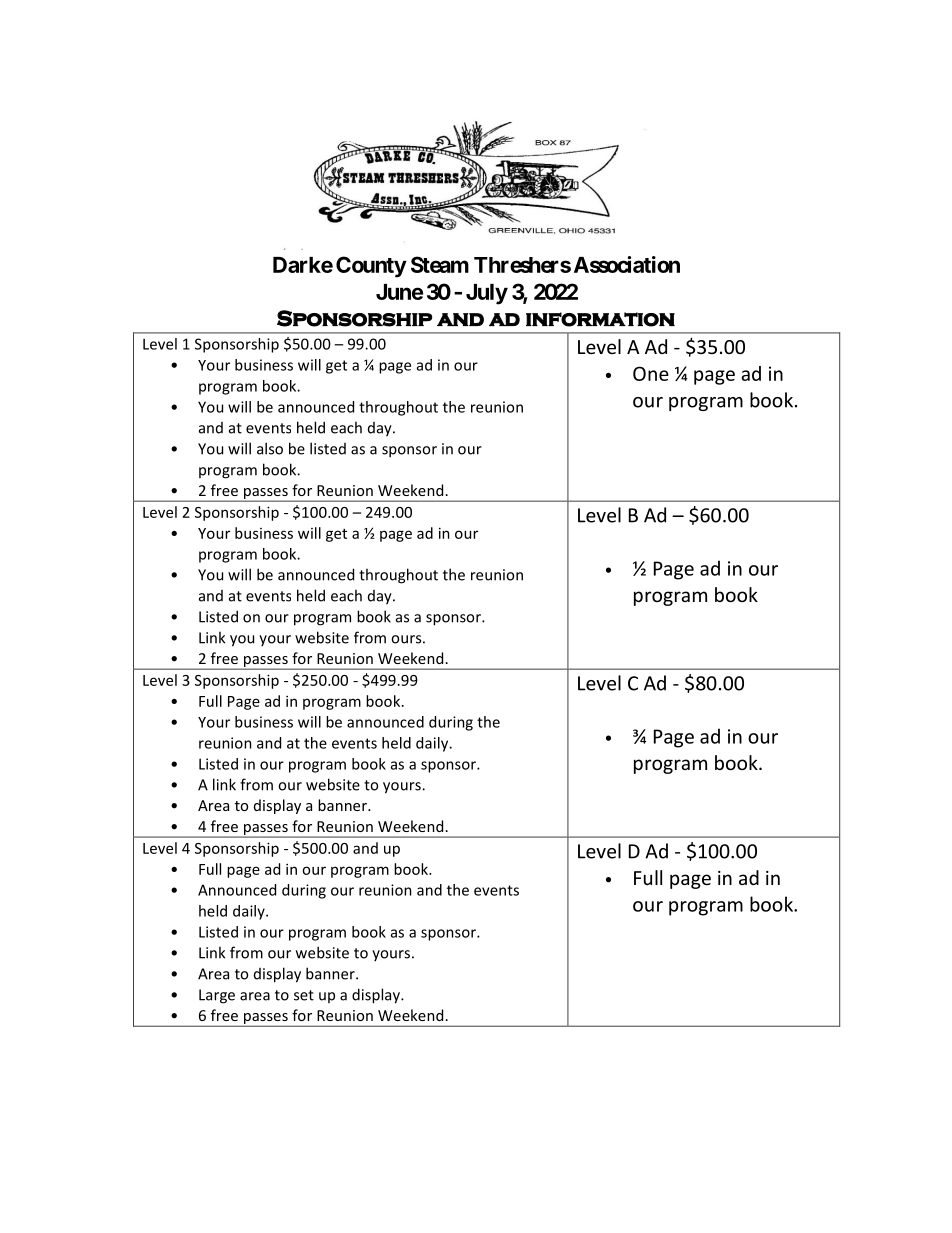  Describe the element at coordinates (270, 448) in the page. I see `also` at that location.
